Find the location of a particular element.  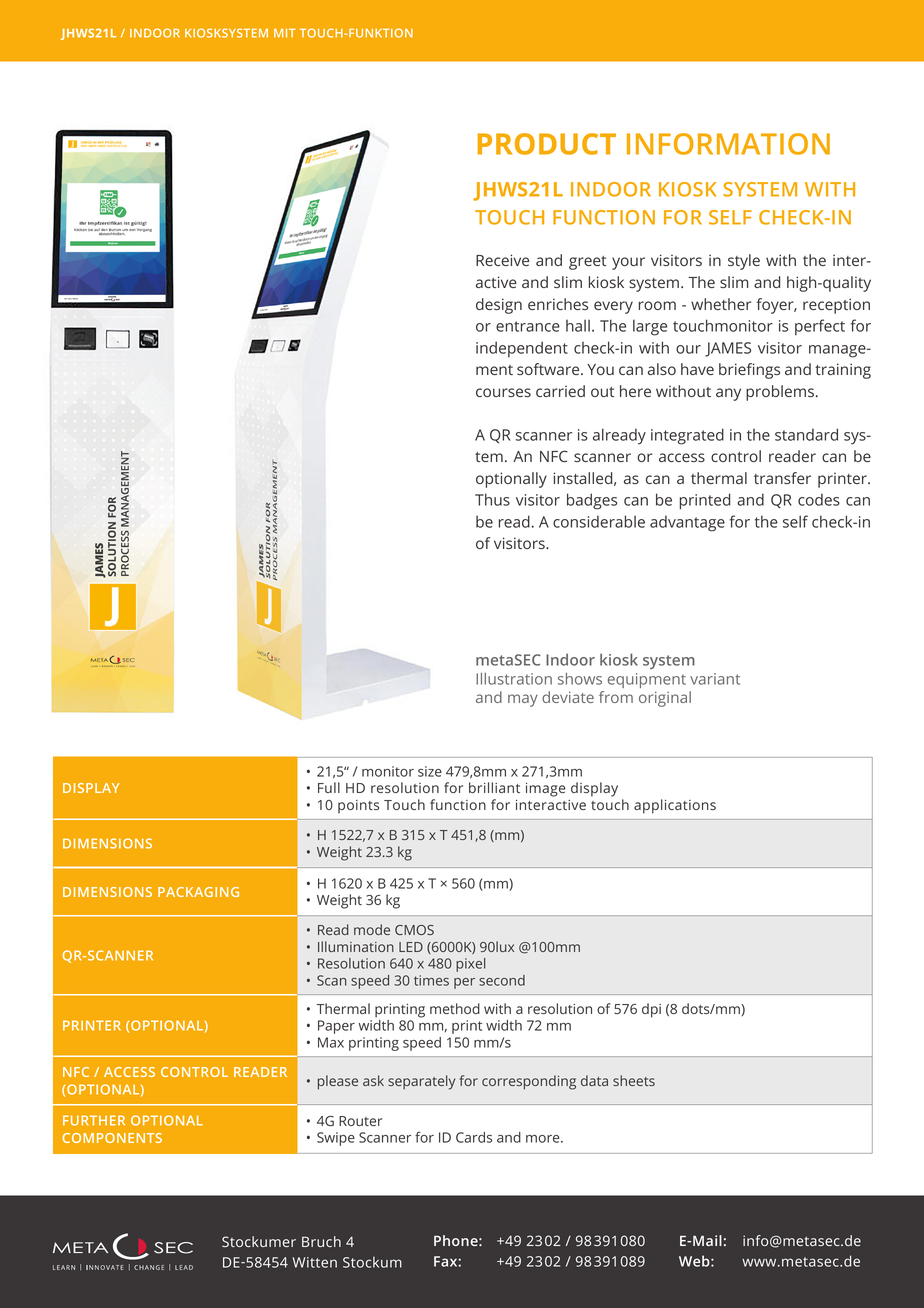

sheets is located at coordinates (634, 1080).
